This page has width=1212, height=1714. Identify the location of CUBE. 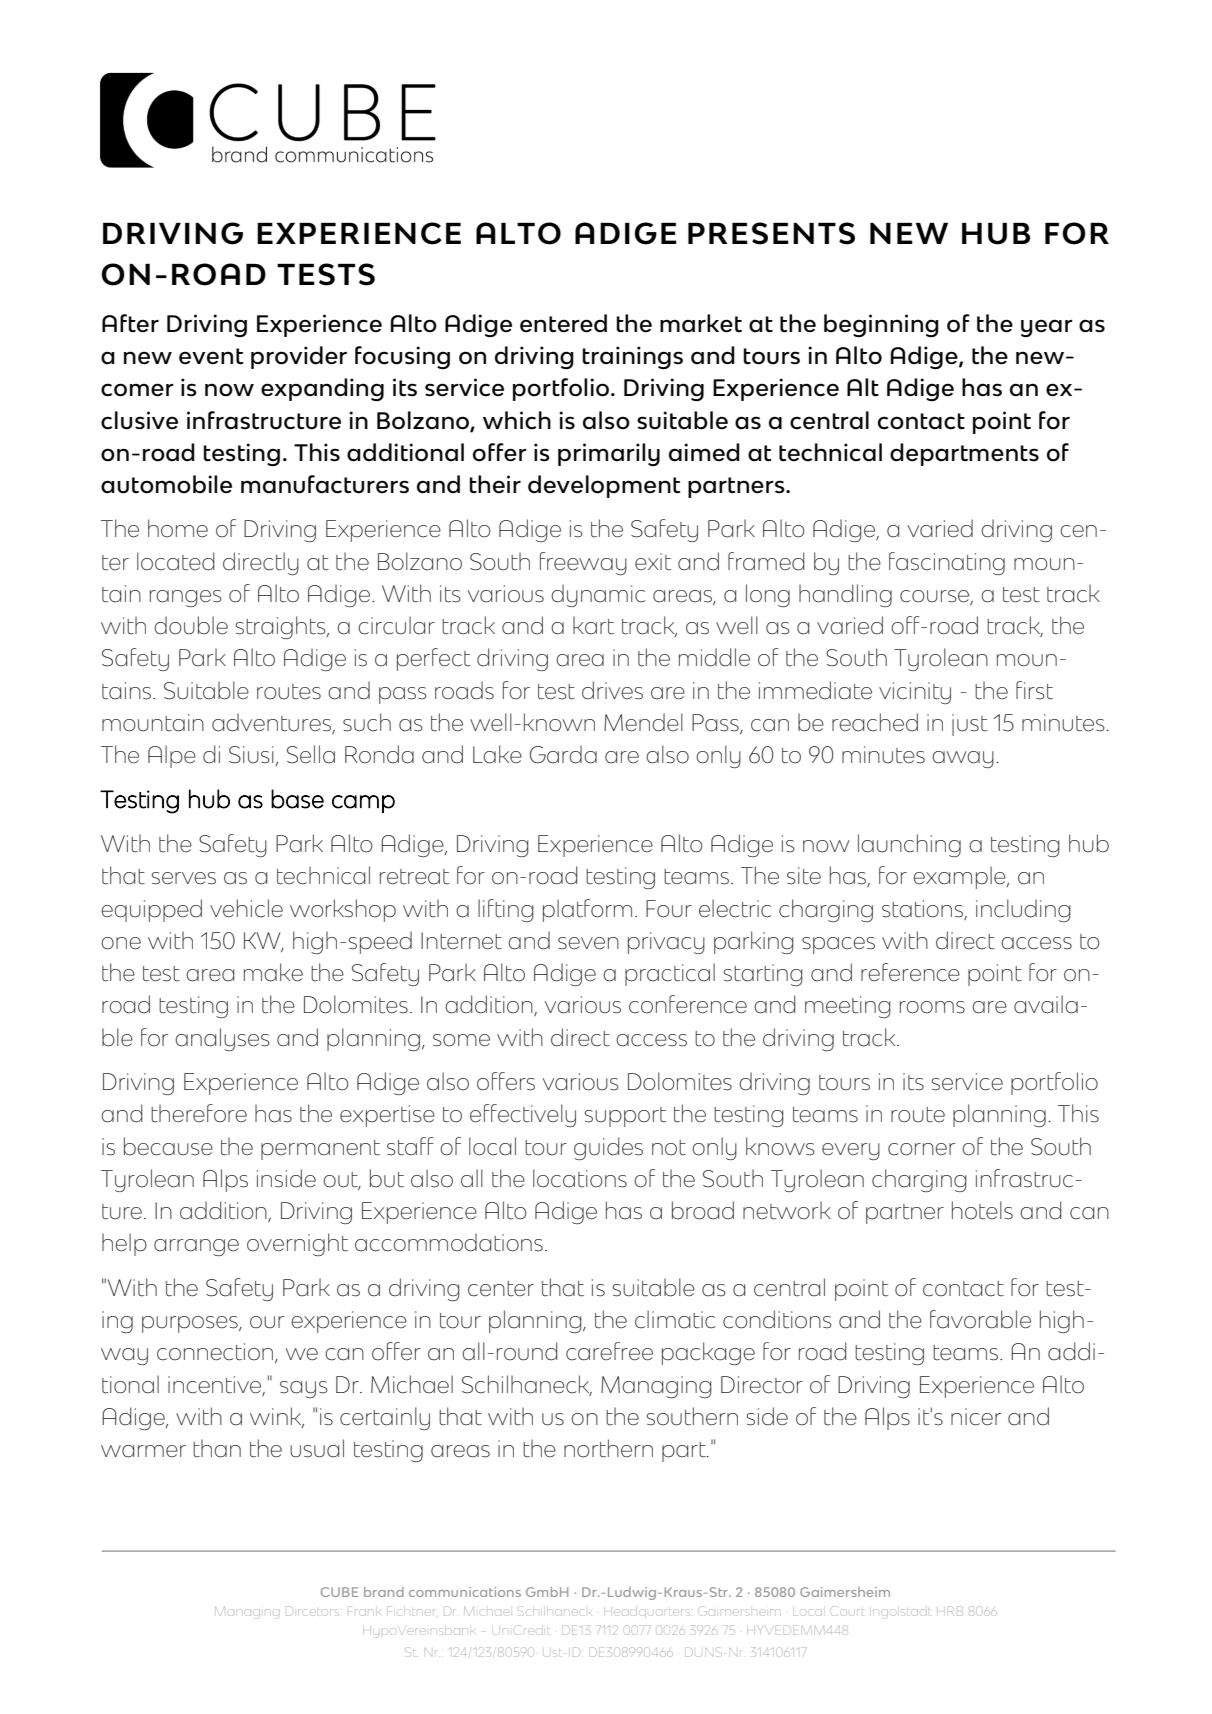
(339, 1592).
